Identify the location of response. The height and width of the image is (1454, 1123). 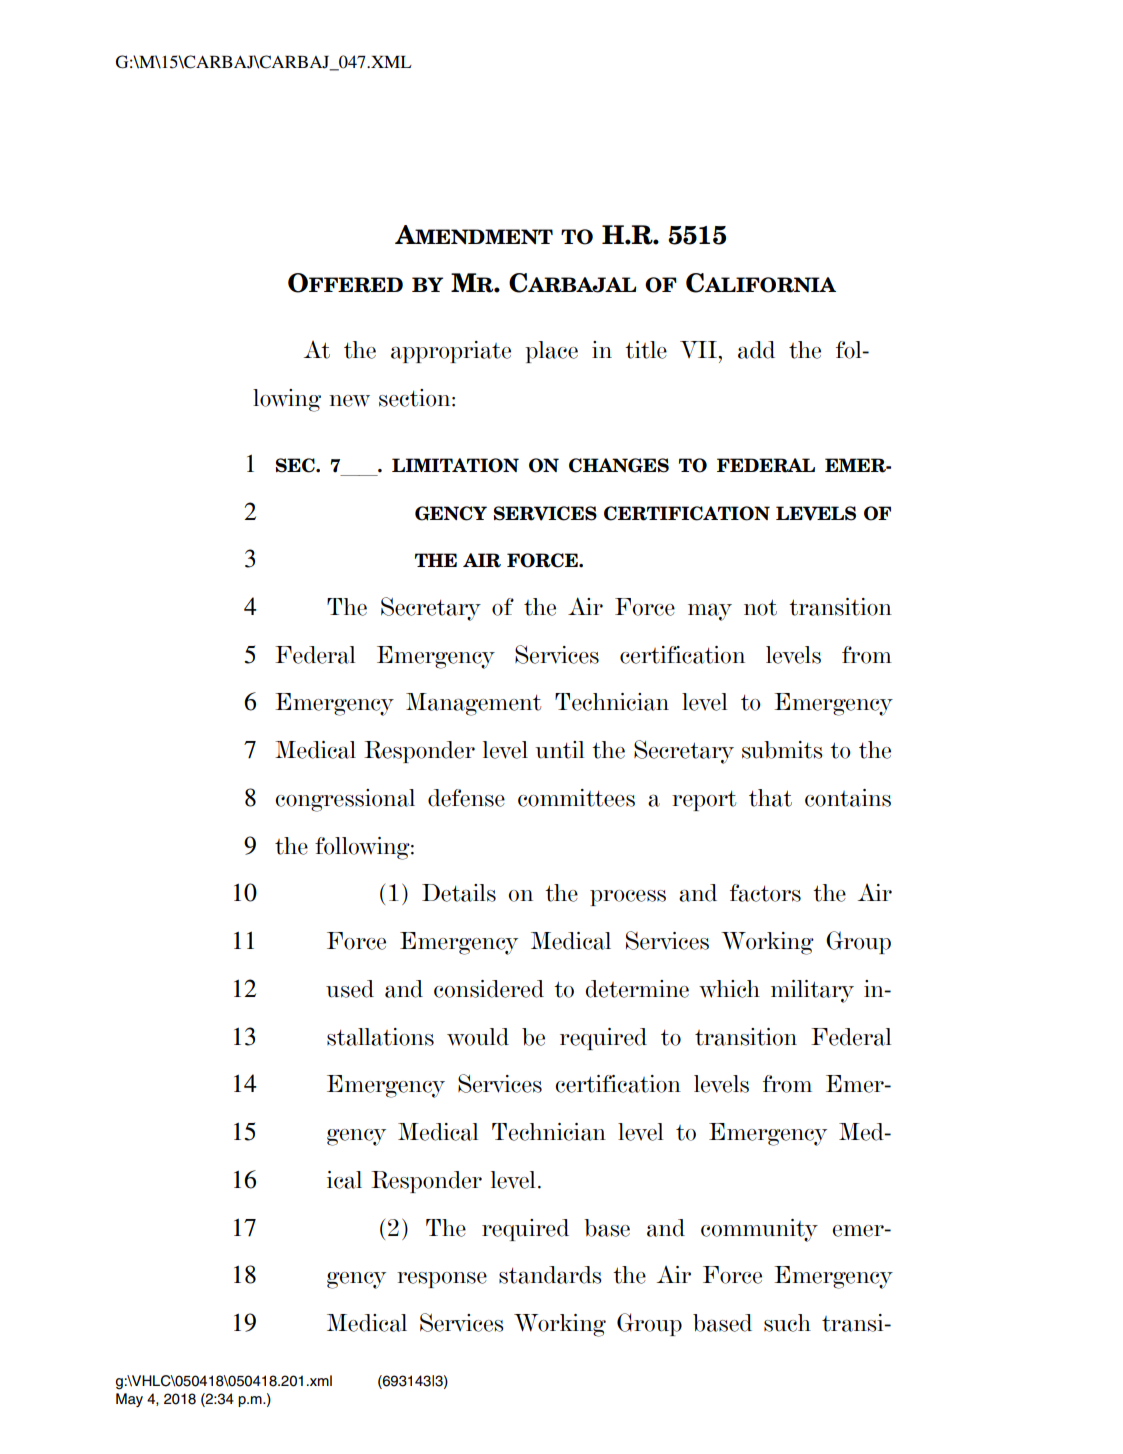
(442, 1280).
